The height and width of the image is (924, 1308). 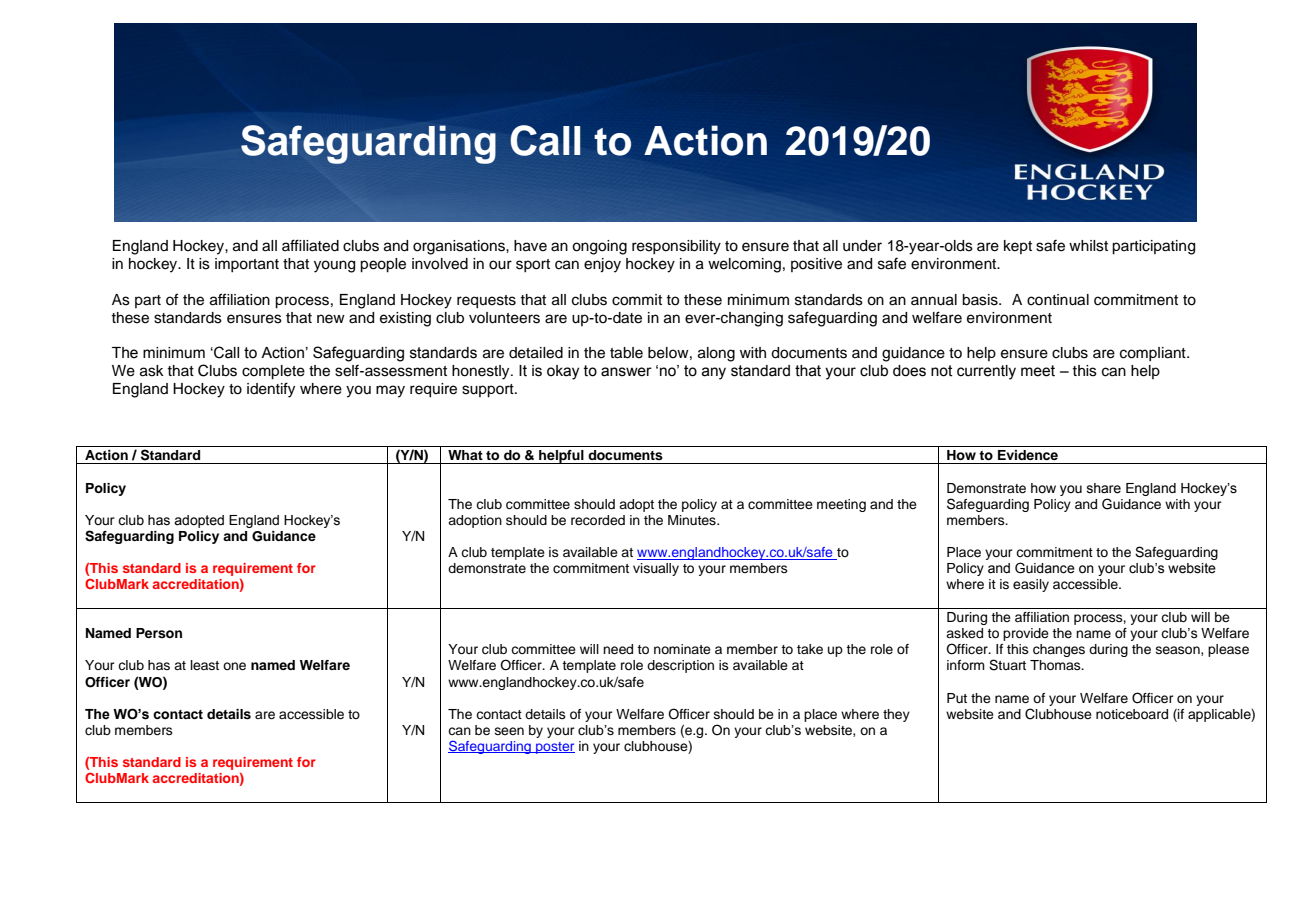 I want to click on seen, so click(x=509, y=731).
